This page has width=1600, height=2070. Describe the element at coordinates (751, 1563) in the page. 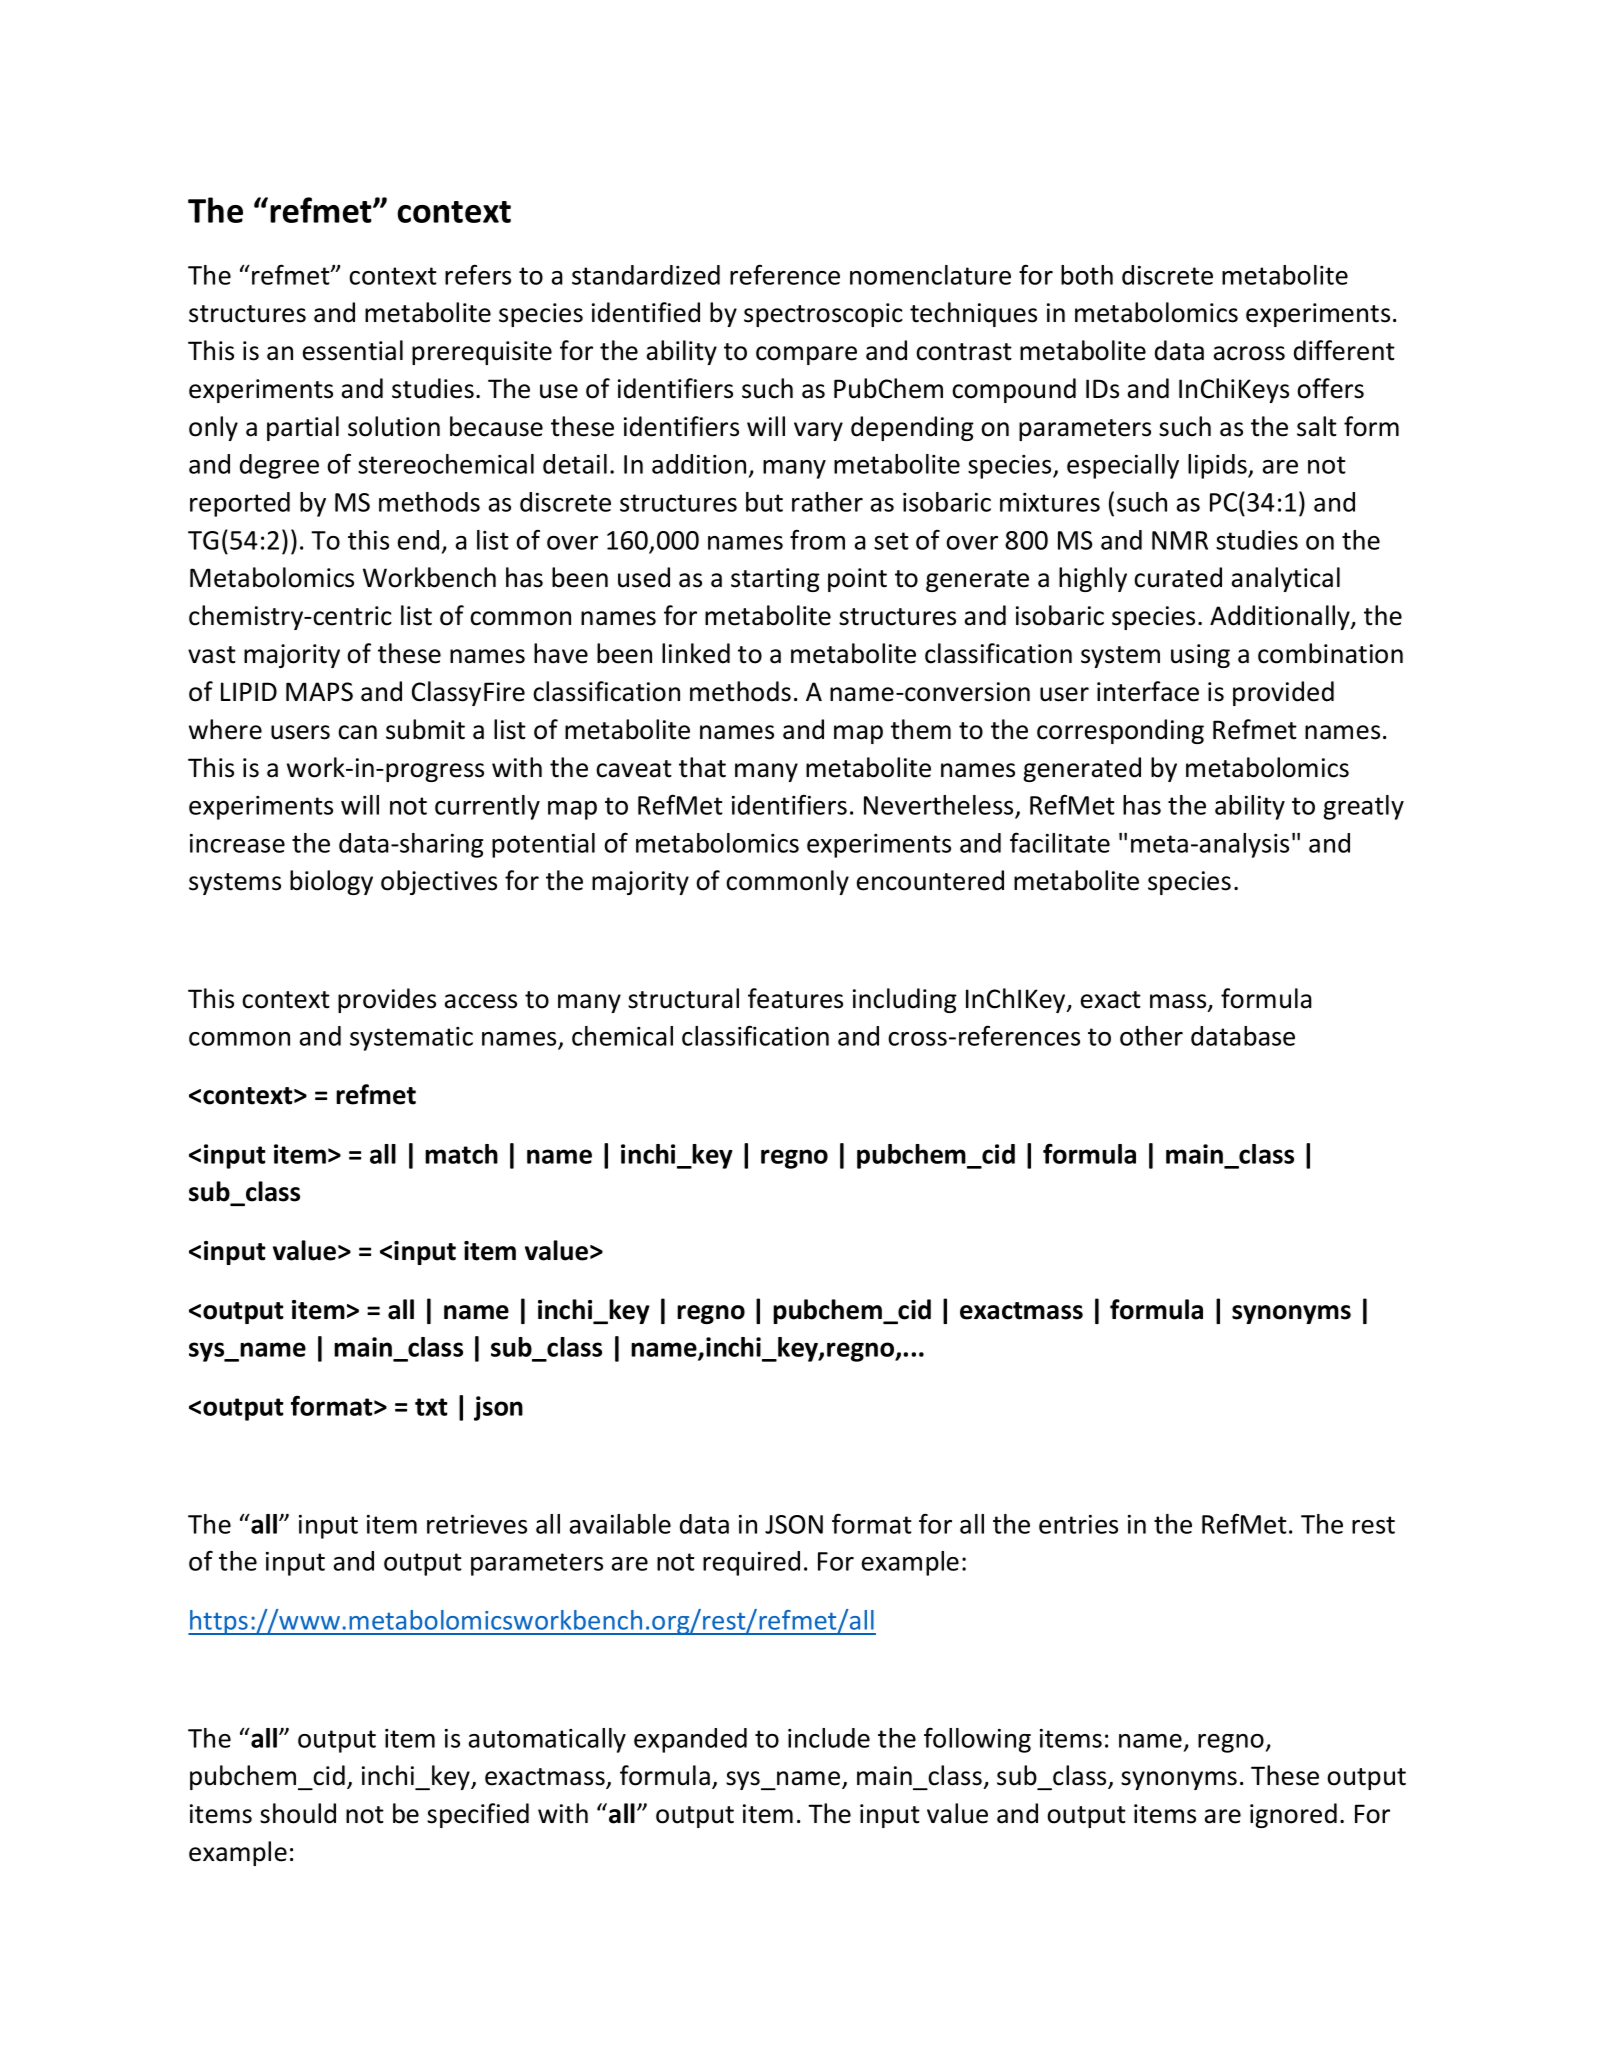

I see `required` at that location.
